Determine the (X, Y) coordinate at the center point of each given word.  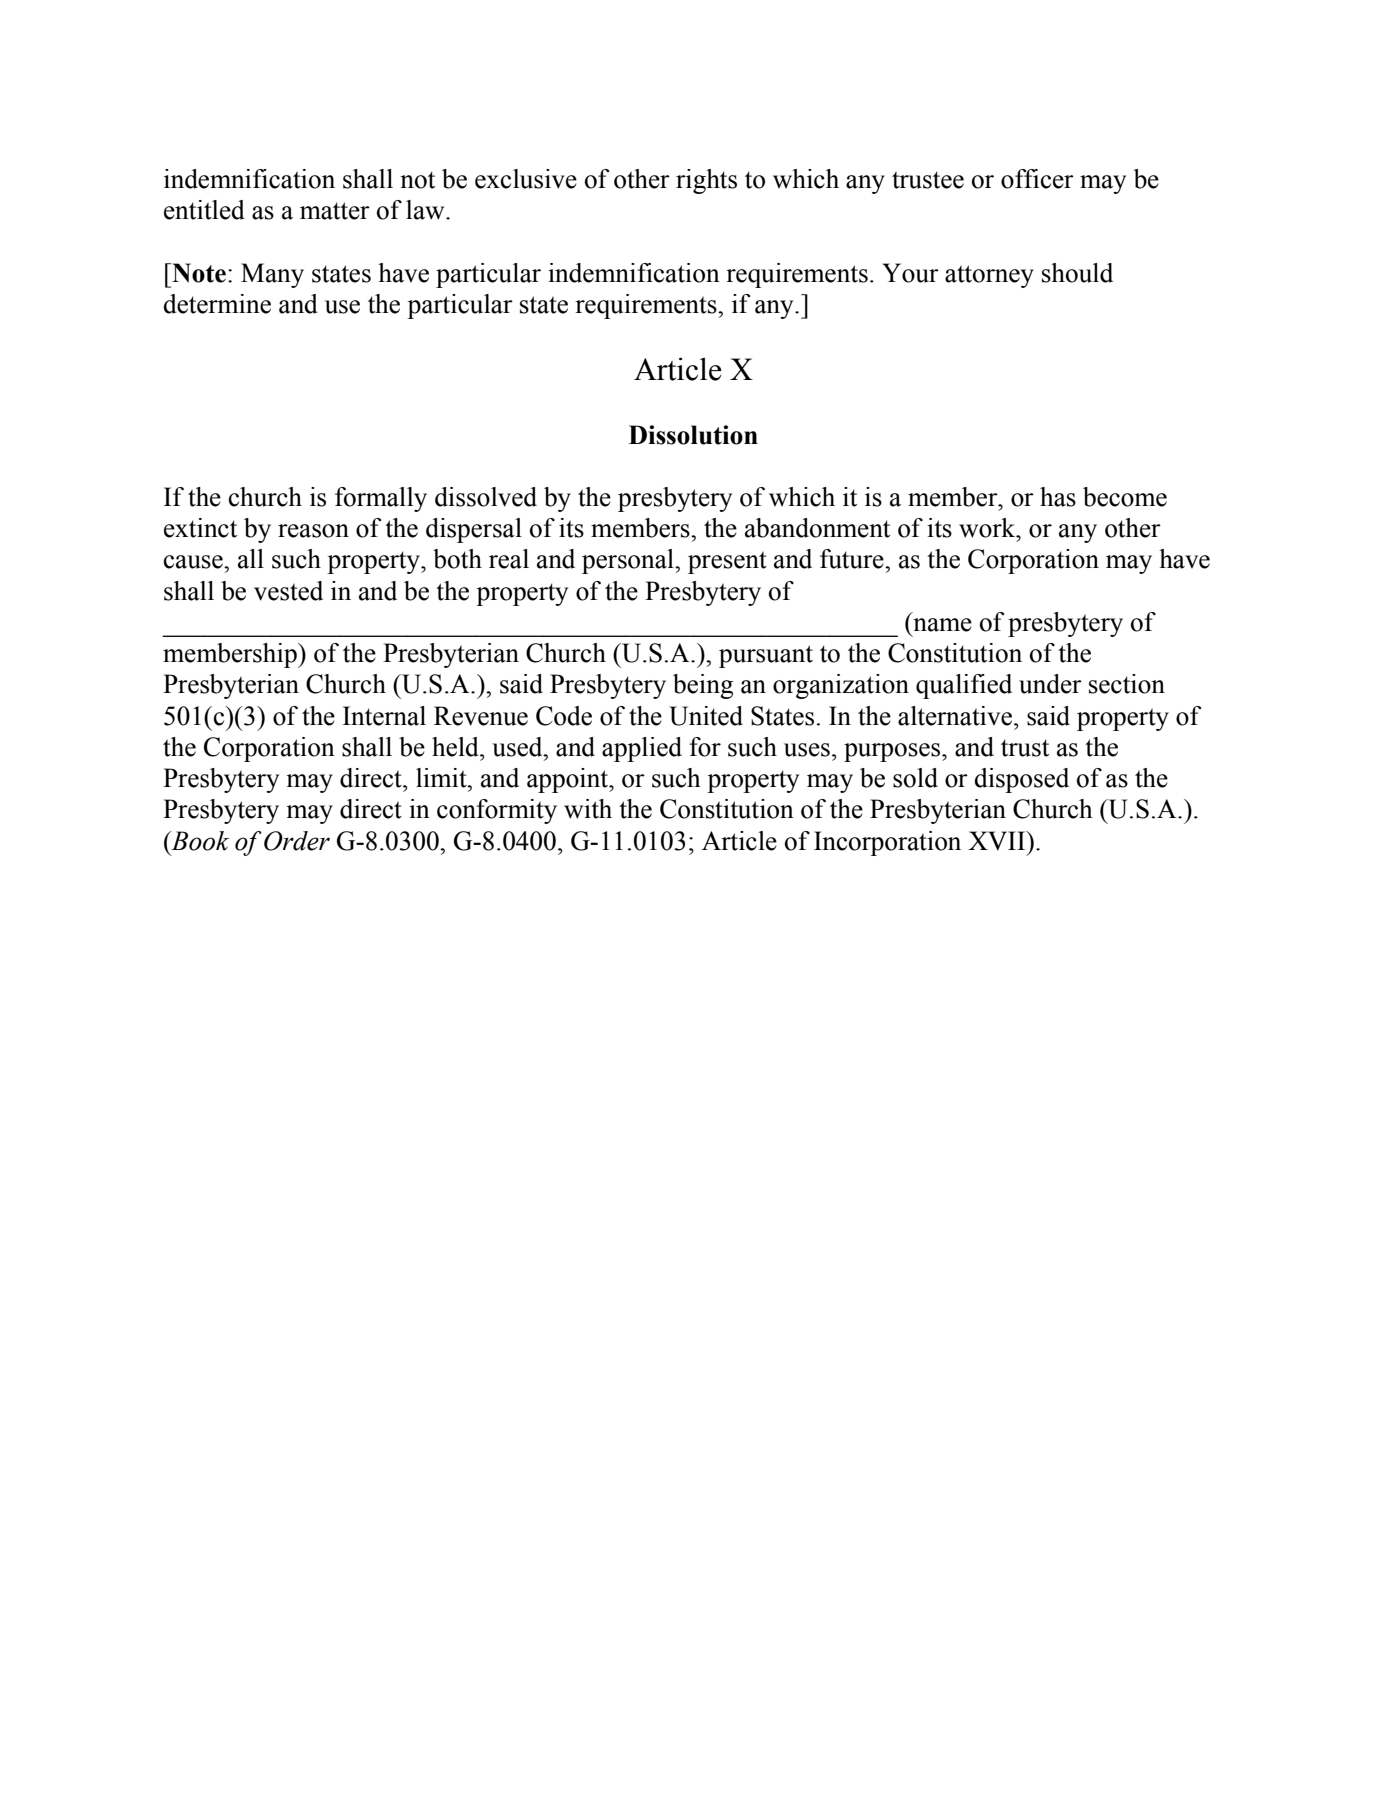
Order (297, 841)
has (1058, 497)
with (588, 809)
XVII (998, 841)
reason (313, 531)
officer (1037, 179)
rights (706, 181)
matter (335, 211)
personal (629, 561)
